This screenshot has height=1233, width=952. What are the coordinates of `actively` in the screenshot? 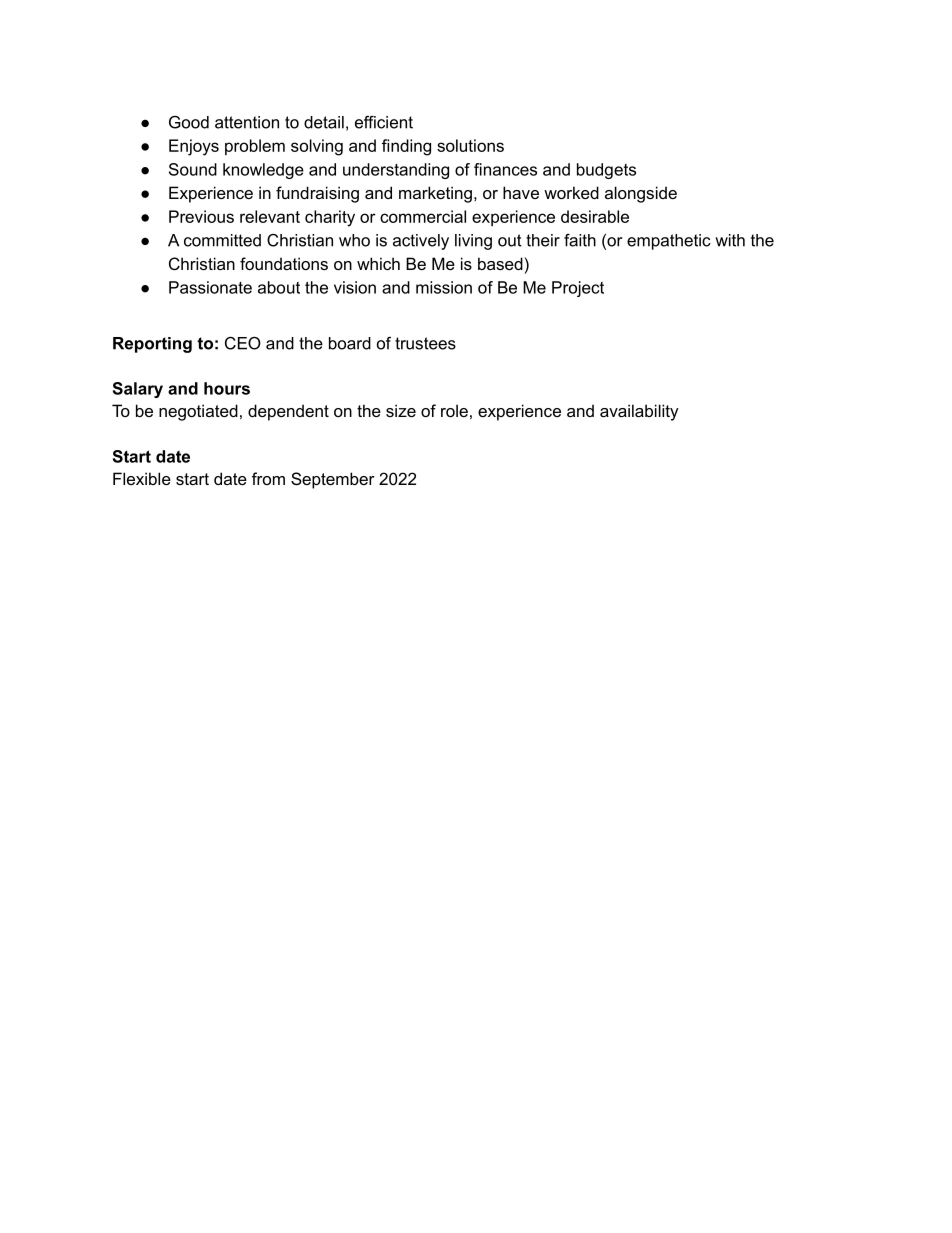 It's located at (421, 242).
